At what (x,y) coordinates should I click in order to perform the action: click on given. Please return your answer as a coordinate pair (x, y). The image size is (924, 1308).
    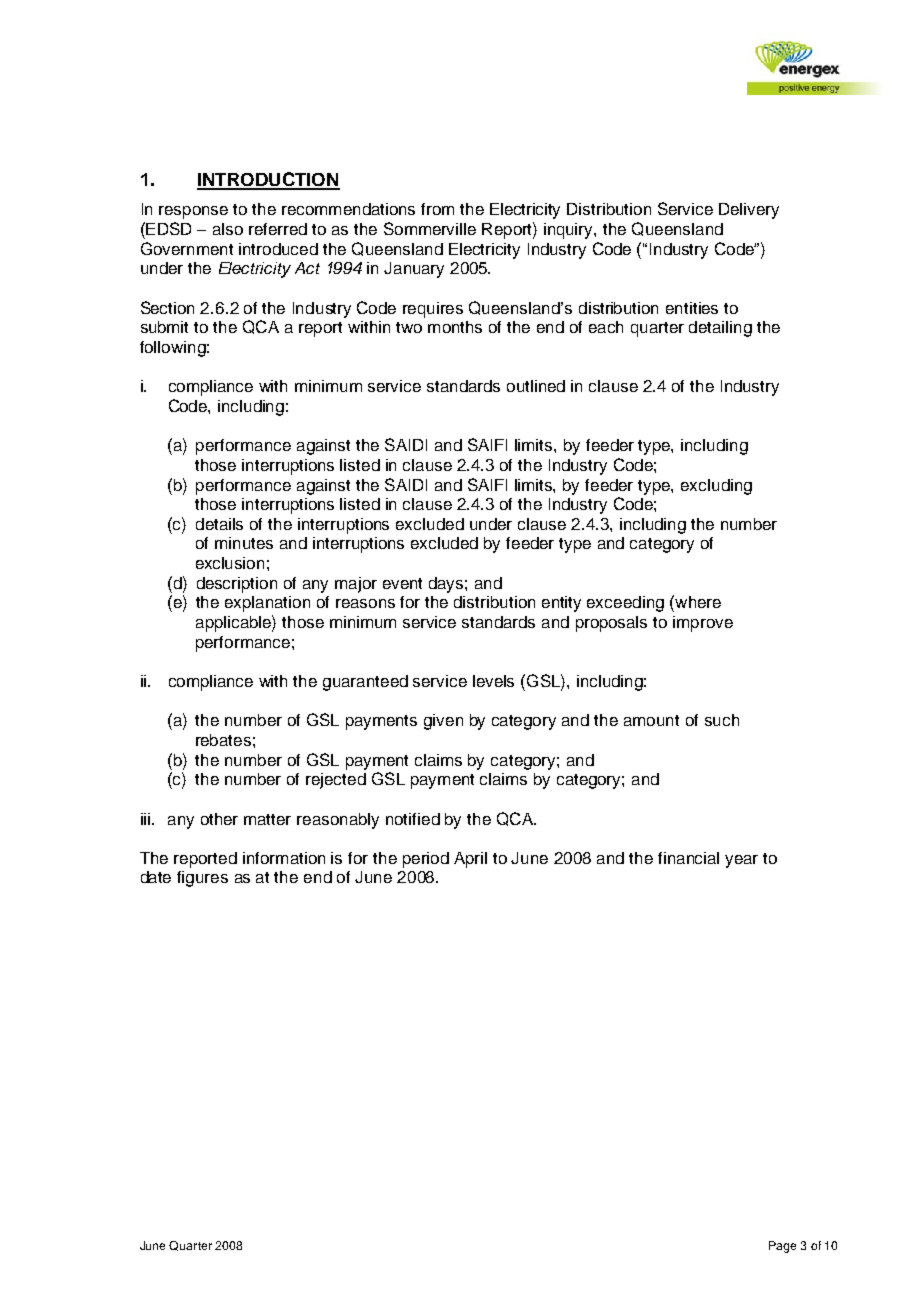
    Looking at the image, I should click on (443, 722).
